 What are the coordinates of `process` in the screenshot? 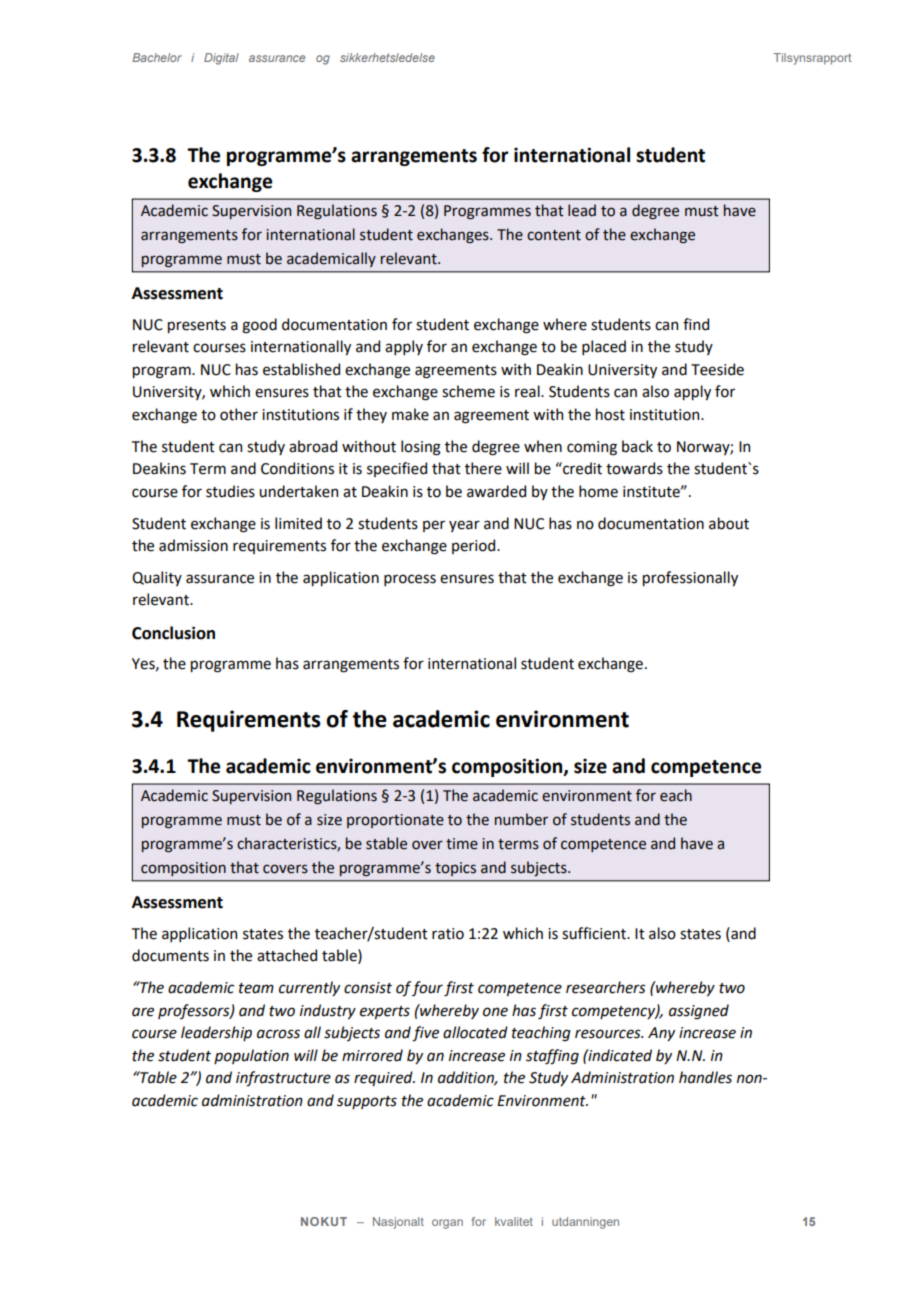 It's located at (410, 580).
